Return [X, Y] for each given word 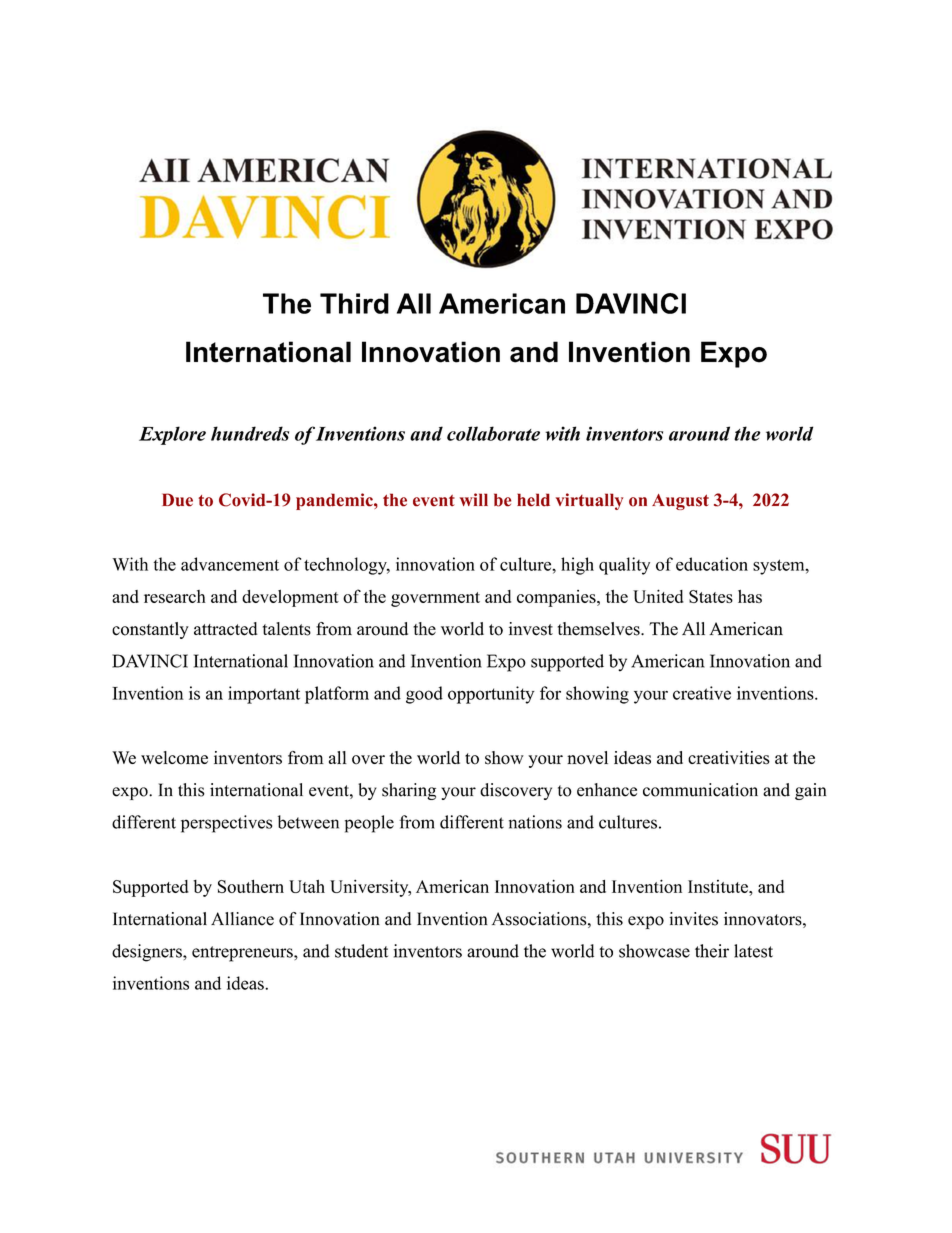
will [474, 499]
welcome [174, 758]
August [680, 502]
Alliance [242, 919]
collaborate [493, 433]
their [712, 951]
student [361, 951]
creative [702, 693]
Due [177, 500]
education [712, 564]
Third [354, 303]
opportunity [491, 695]
